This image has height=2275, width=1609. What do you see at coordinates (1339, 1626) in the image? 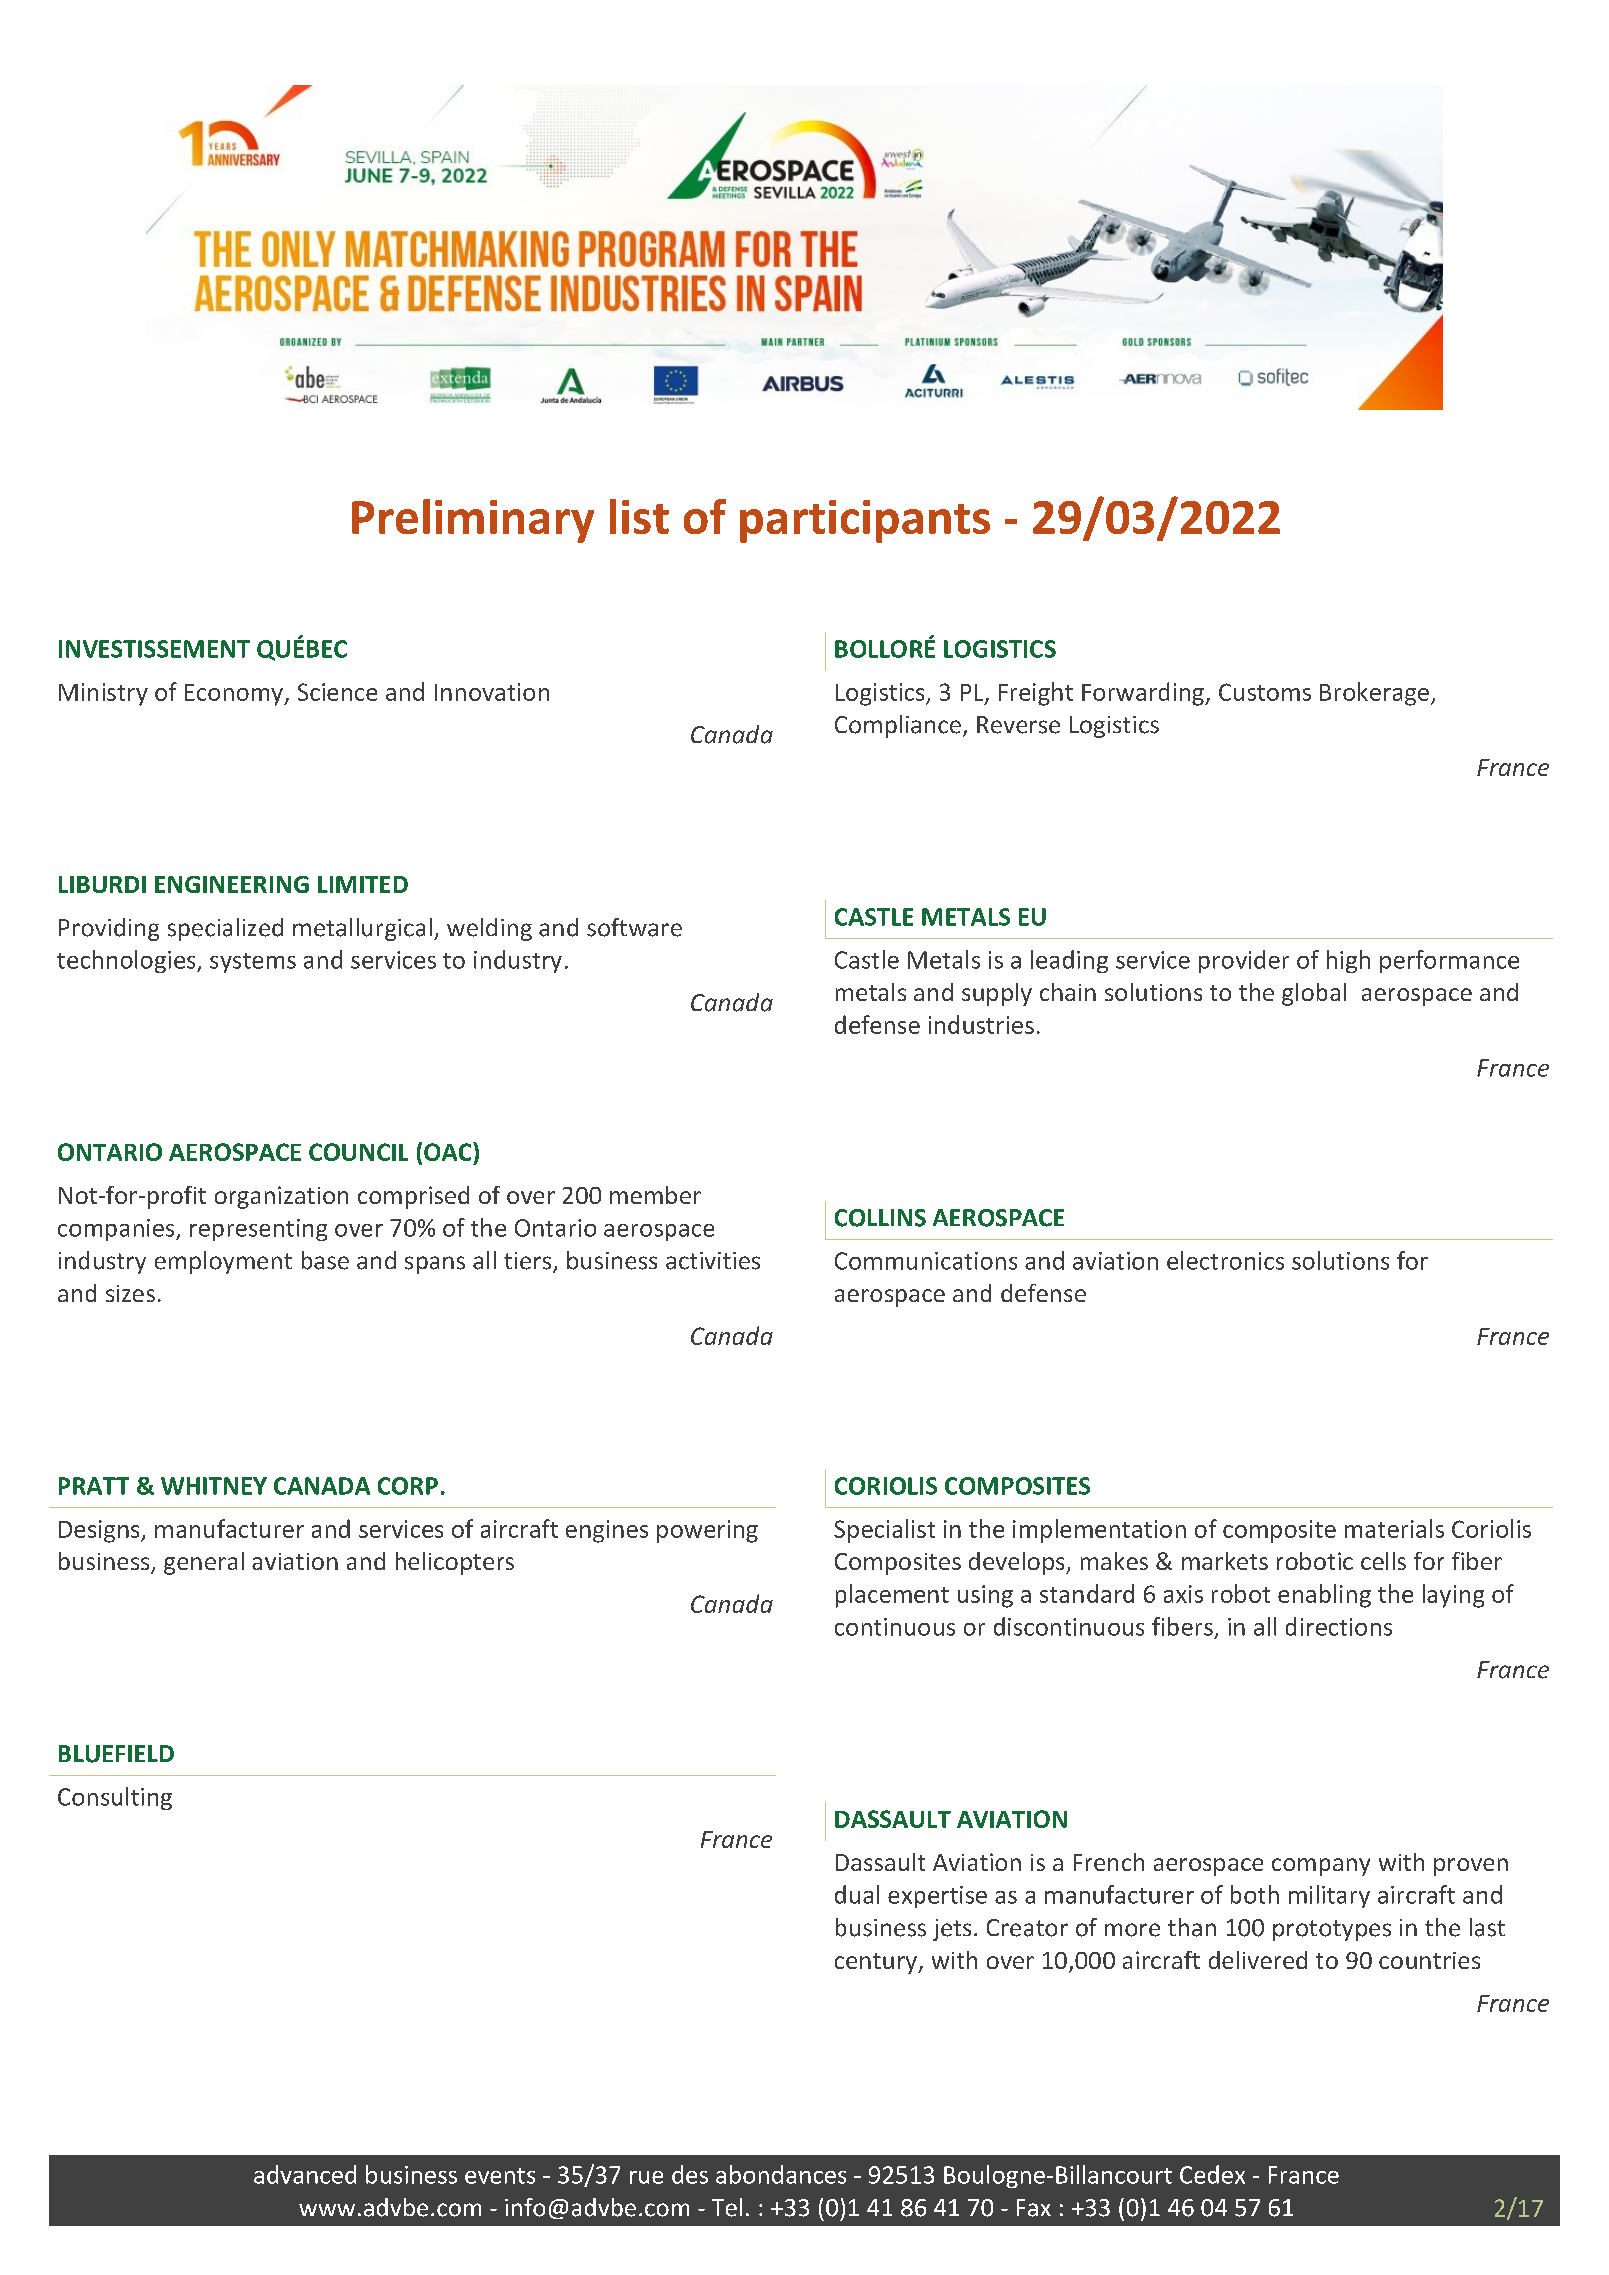
I see `directions` at bounding box center [1339, 1626].
